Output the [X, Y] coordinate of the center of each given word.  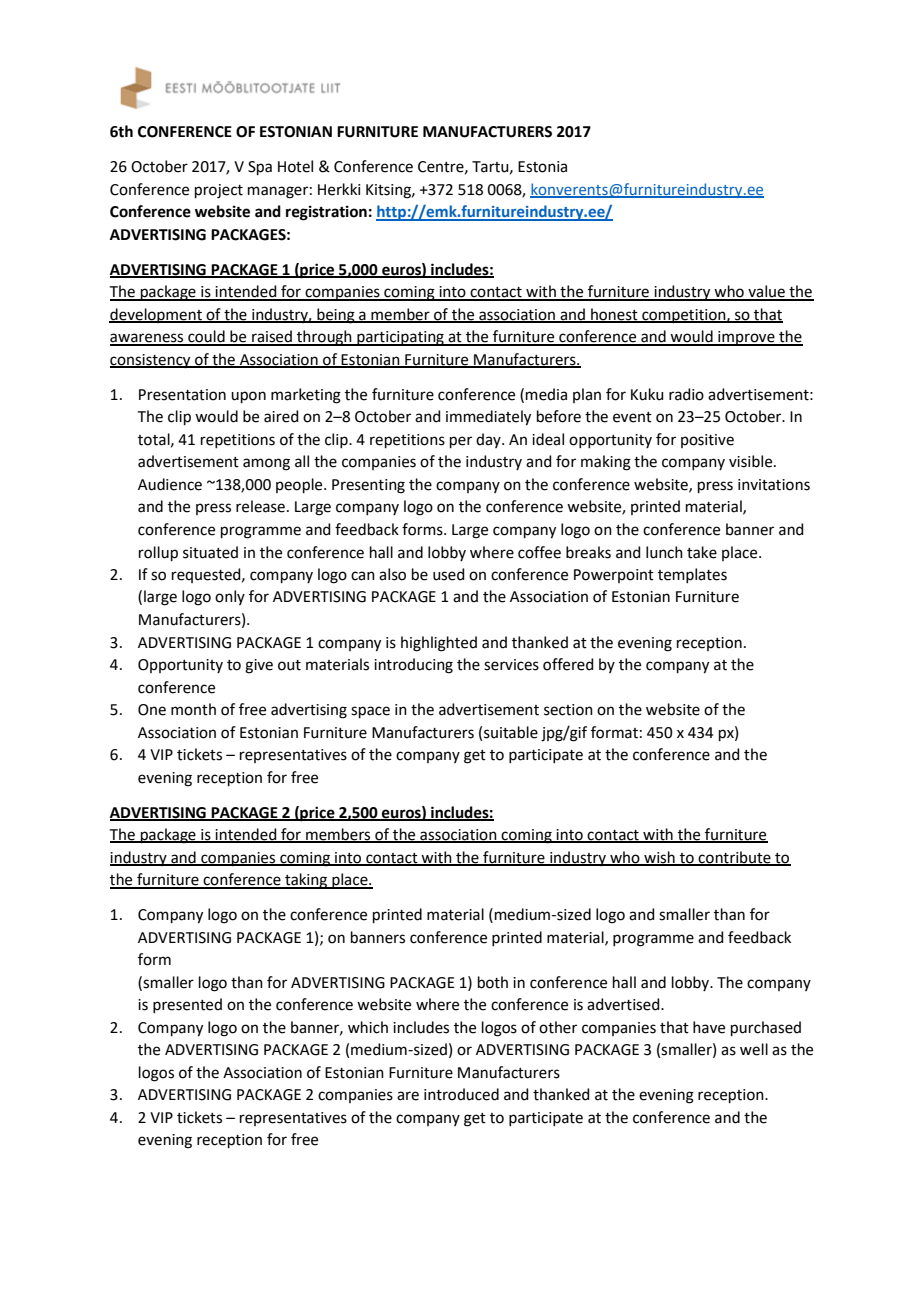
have [709, 1027]
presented [187, 1005]
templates [692, 575]
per [461, 442]
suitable [511, 732]
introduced [461, 1094]
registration [326, 213]
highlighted [439, 644]
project [219, 191]
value [766, 292]
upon [248, 397]
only [230, 597]
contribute [735, 858]
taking [306, 881]
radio [686, 394]
